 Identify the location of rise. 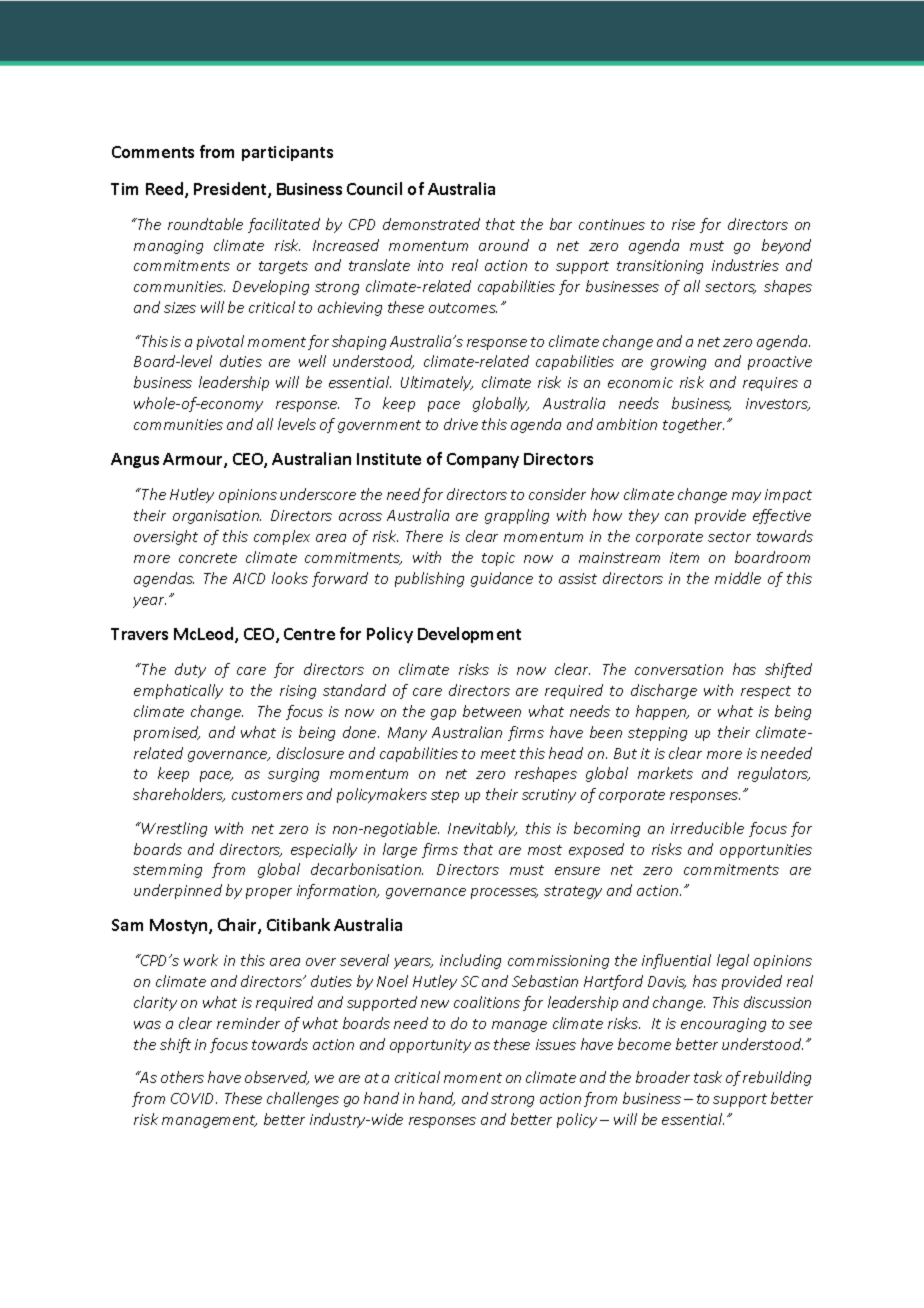
(683, 224).
